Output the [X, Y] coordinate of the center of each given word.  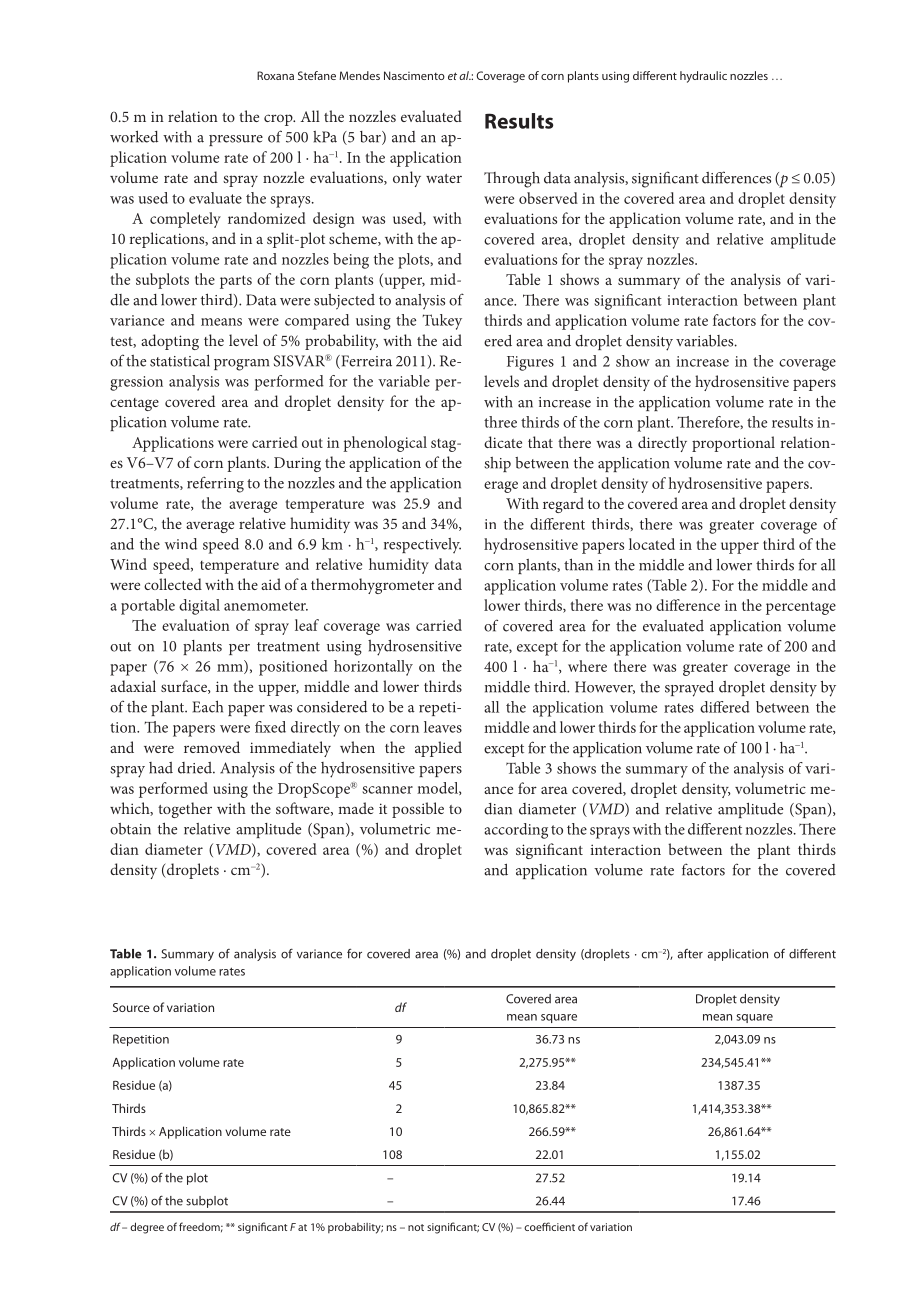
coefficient [549, 1226]
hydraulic [703, 77]
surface [185, 687]
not [416, 1227]
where [587, 666]
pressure [236, 140]
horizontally [373, 668]
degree [147, 1228]
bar [371, 138]
